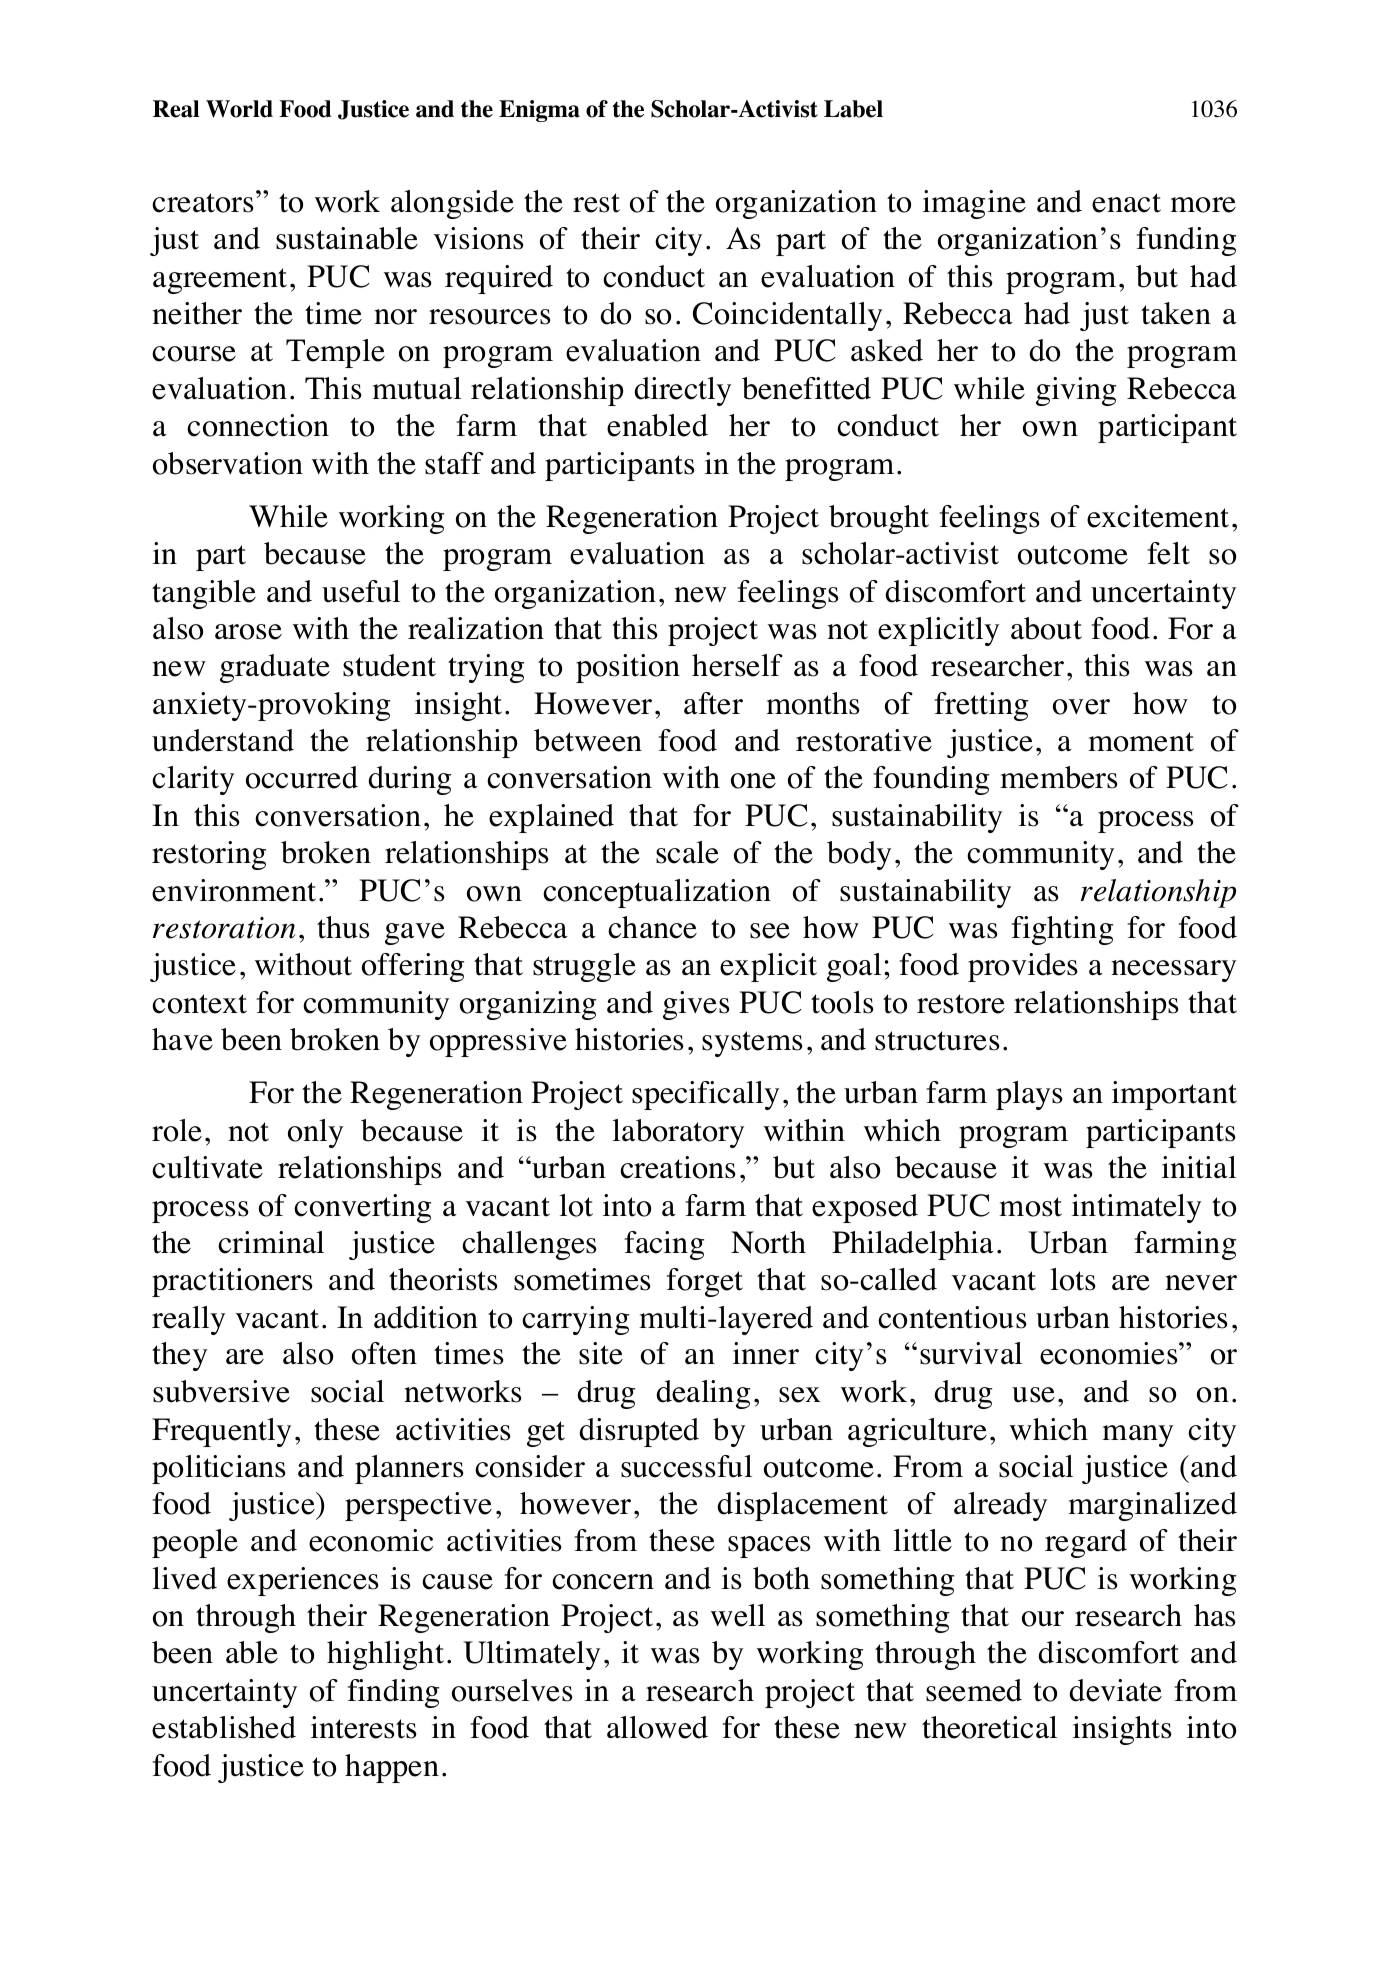 This image has width=1391, height=1965. What do you see at coordinates (239, 109) in the image?
I see `World` at bounding box center [239, 109].
